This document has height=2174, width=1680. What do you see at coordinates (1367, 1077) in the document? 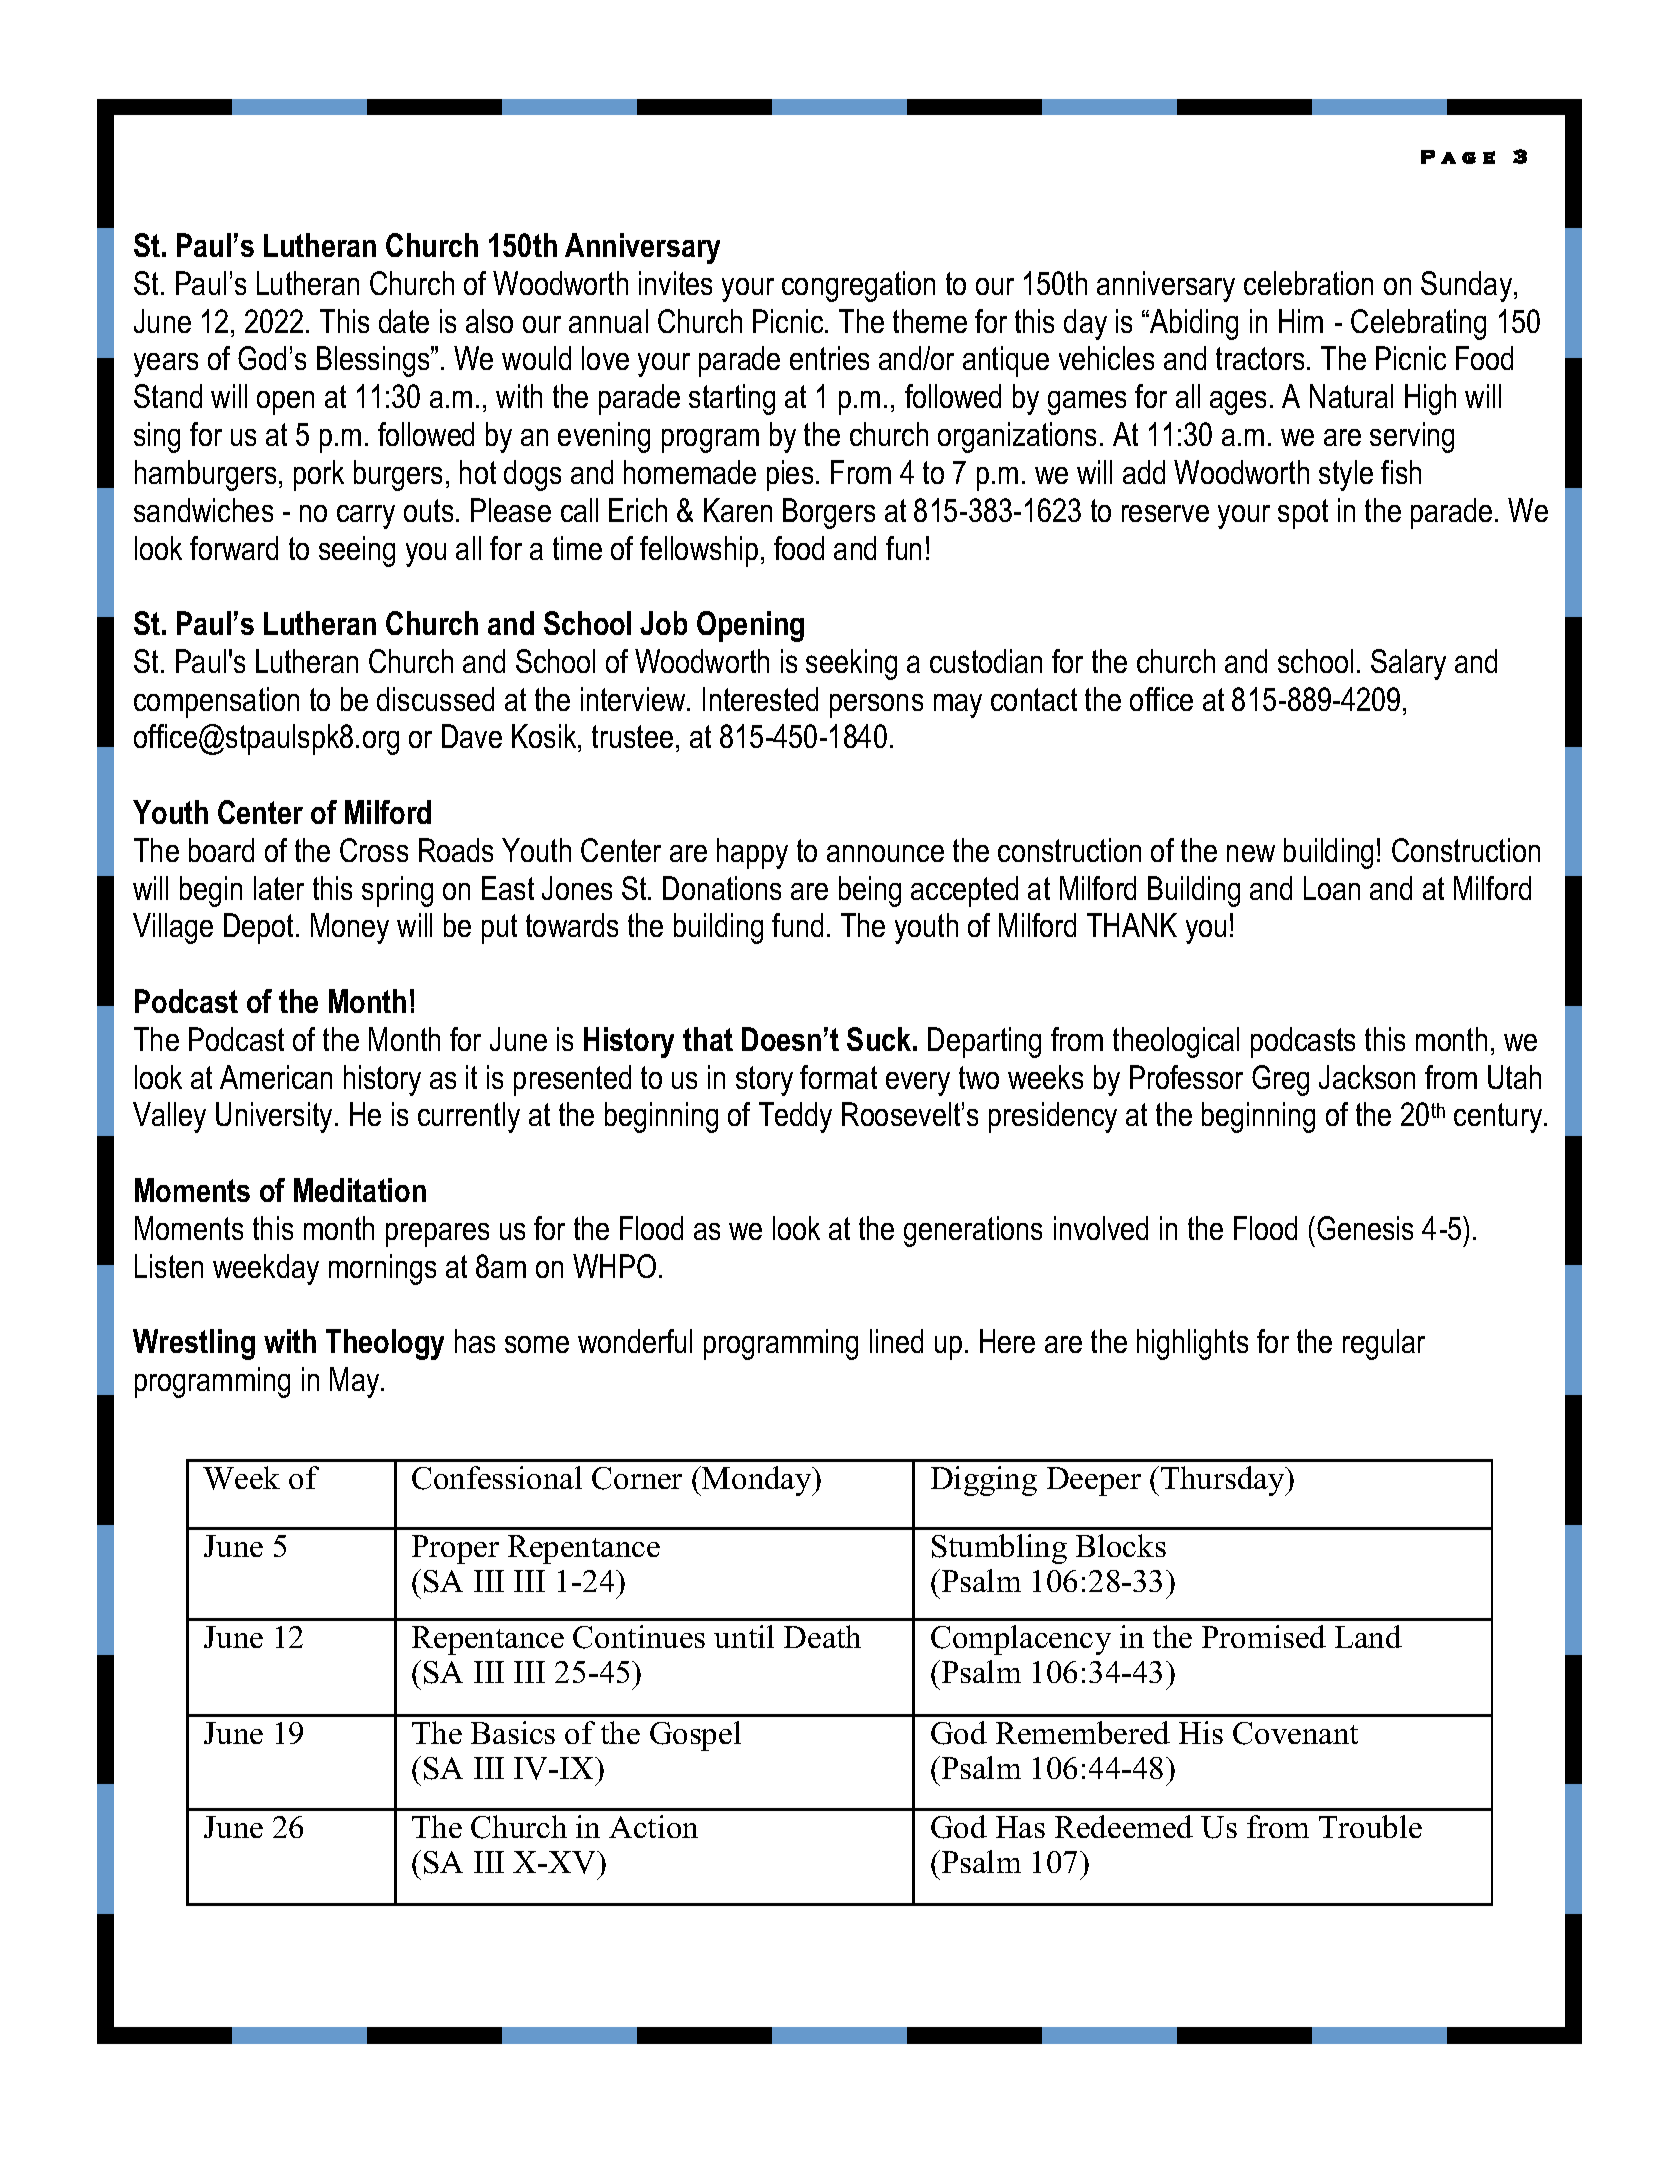
I see `Jackson` at bounding box center [1367, 1077].
